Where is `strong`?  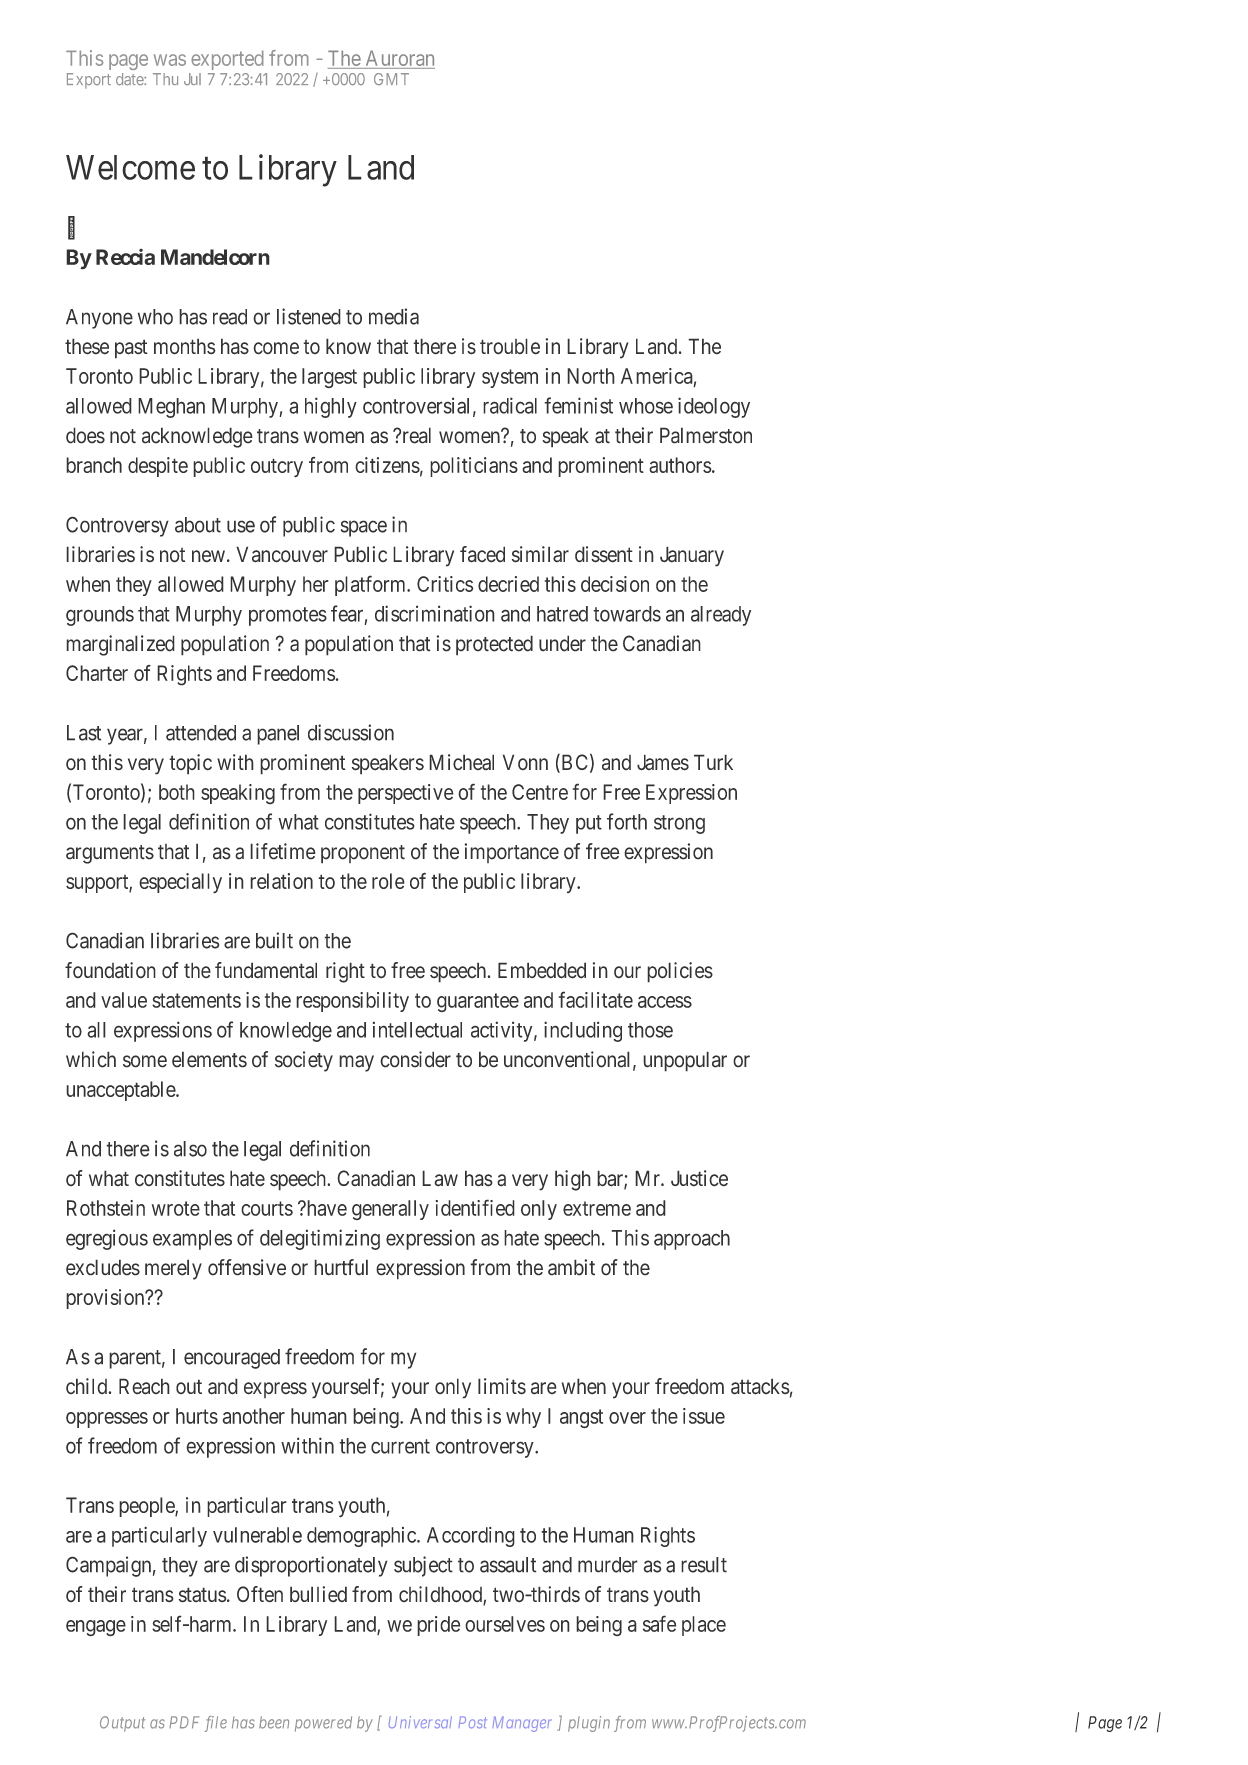 strong is located at coordinates (679, 824).
